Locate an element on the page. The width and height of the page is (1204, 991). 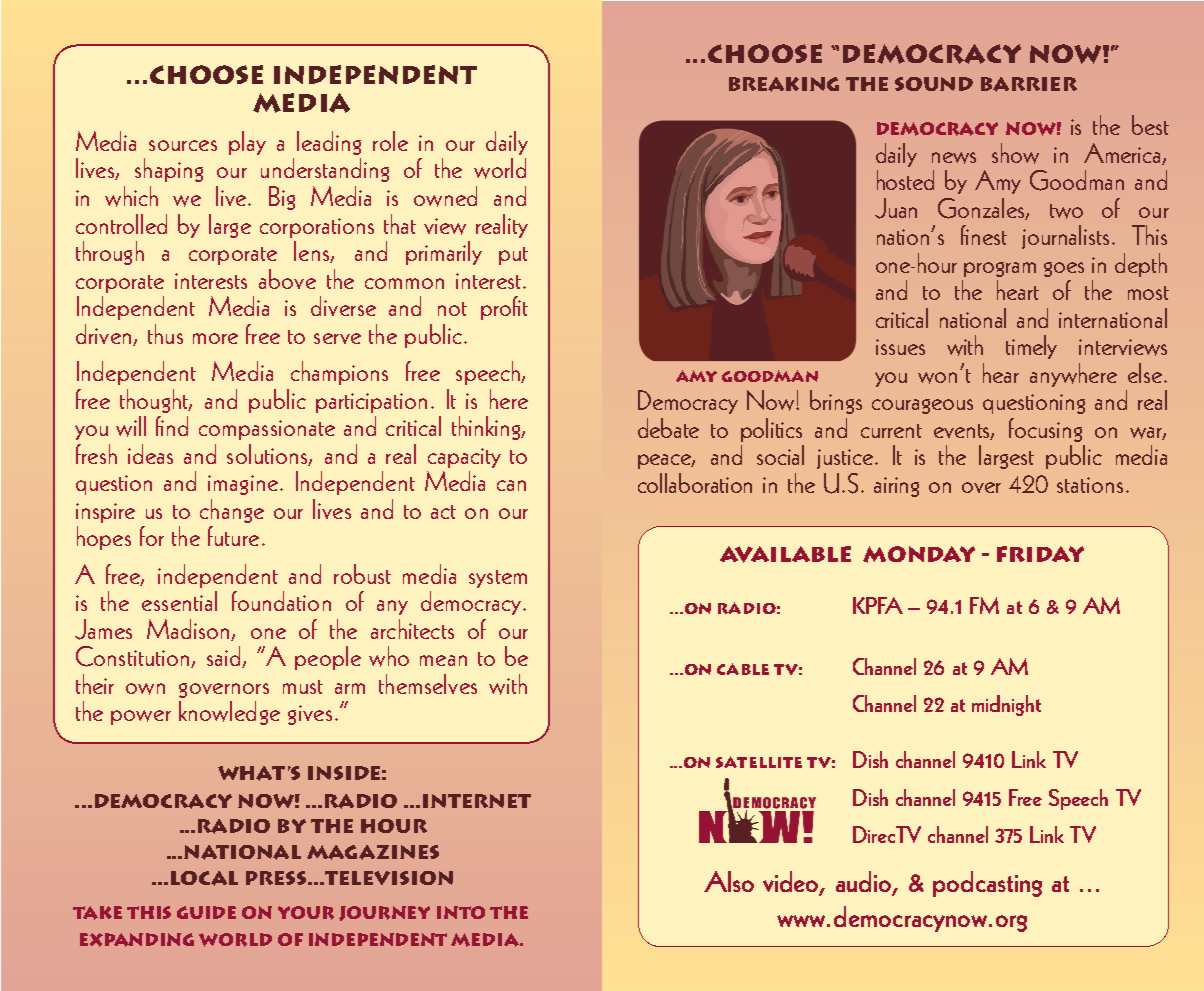
system is located at coordinates (498, 579).
